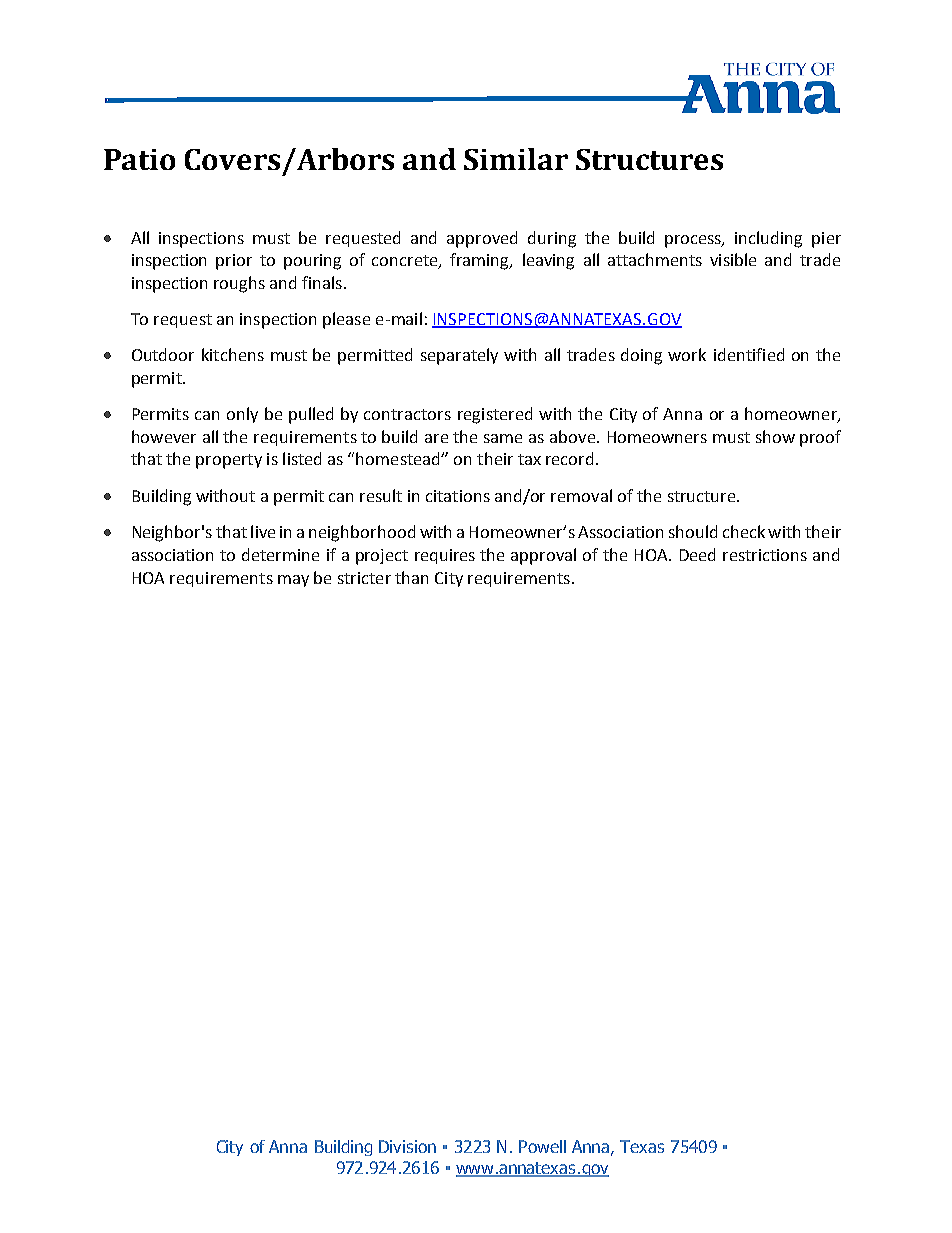 The image size is (952, 1233). Describe the element at coordinates (516, 159) in the image. I see `Similar` at that location.
